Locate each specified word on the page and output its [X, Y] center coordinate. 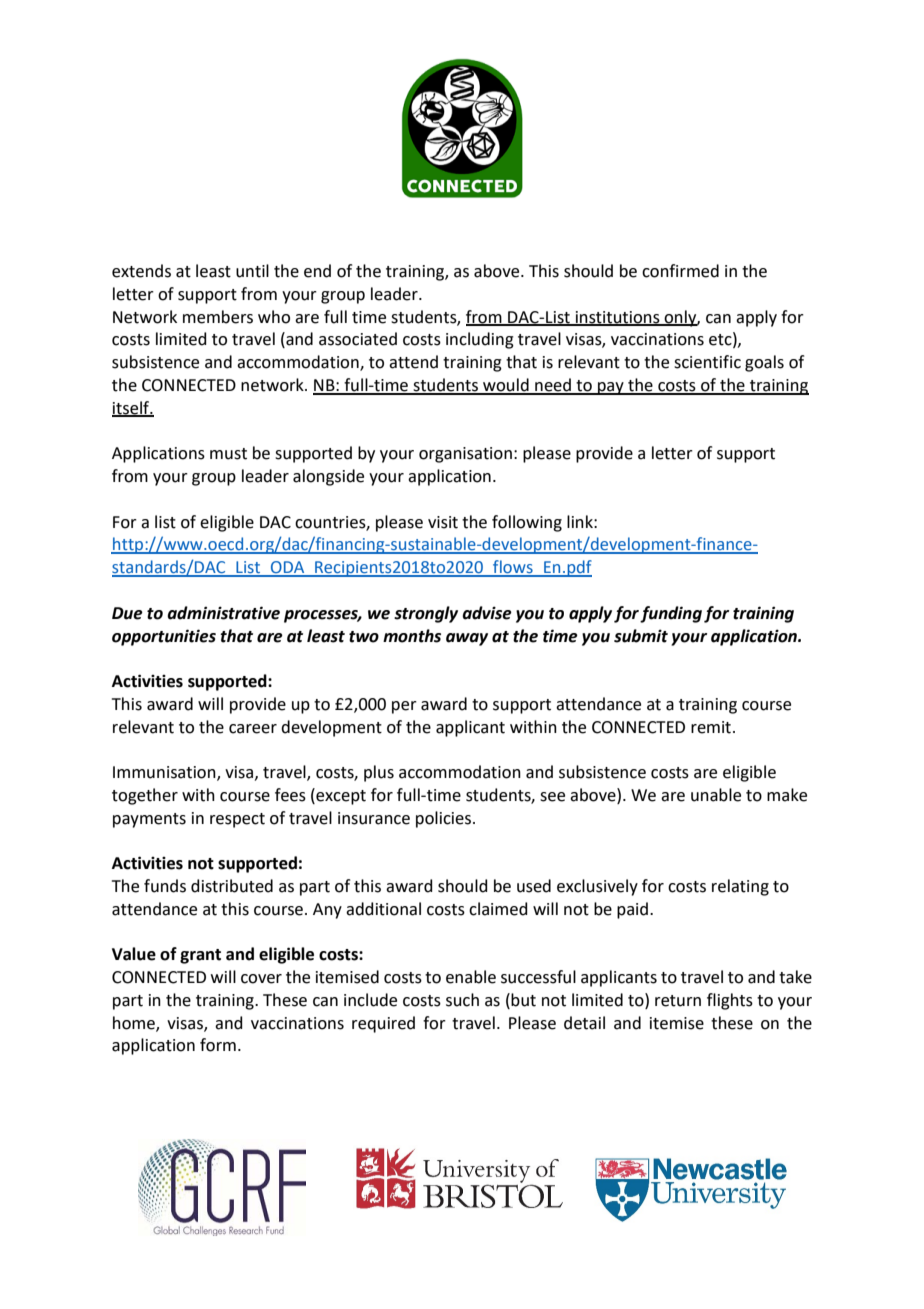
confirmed [680, 271]
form [218, 1045]
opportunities [164, 637]
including [480, 340]
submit [641, 636]
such [462, 1000]
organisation [465, 455]
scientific [707, 362]
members [218, 317]
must [228, 454]
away [467, 639]
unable [716, 795]
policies [445, 819]
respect [237, 820]
